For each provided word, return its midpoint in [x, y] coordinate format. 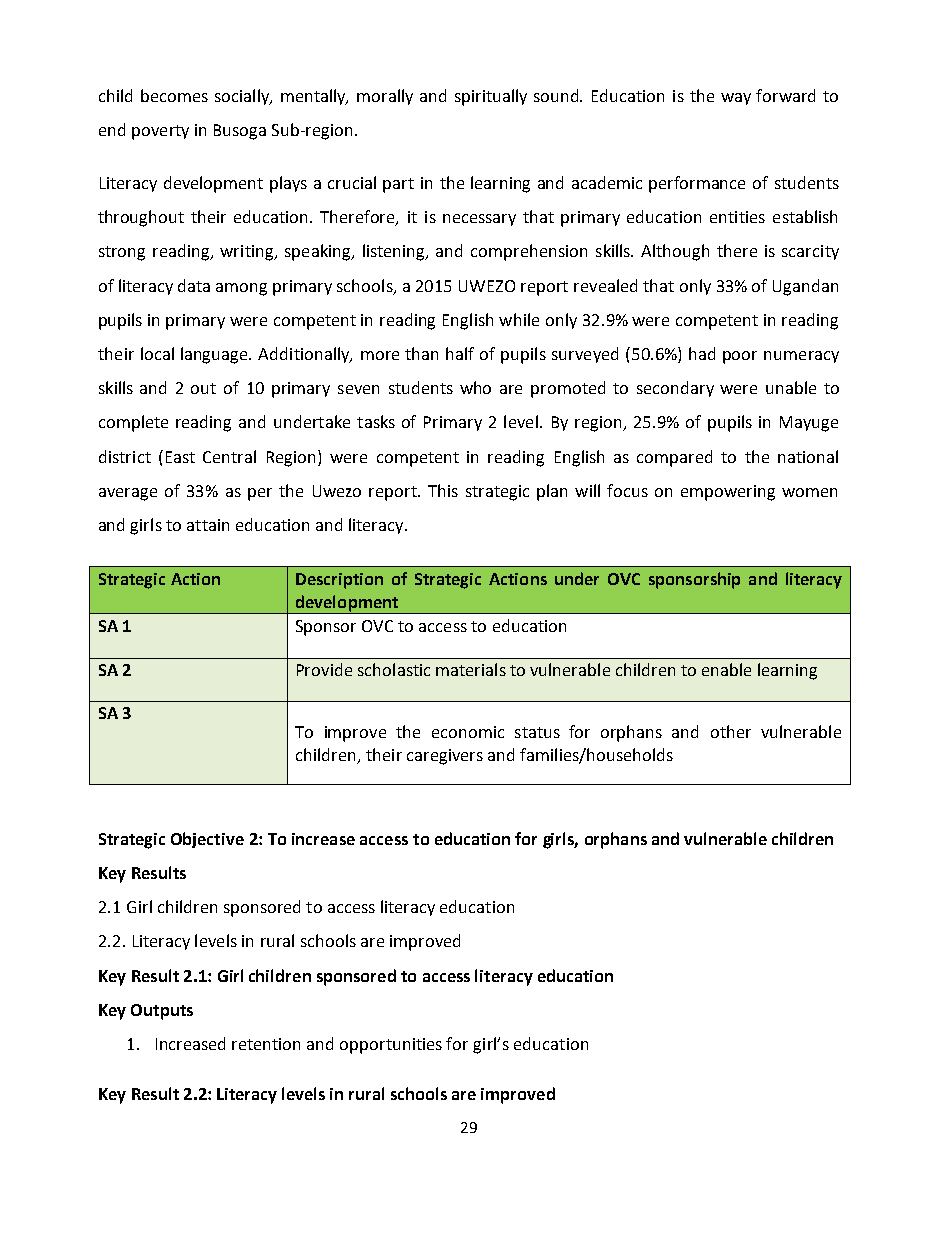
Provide [324, 669]
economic [468, 732]
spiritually [491, 97]
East [180, 457]
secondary [675, 389]
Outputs [162, 1012]
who [475, 387]
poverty [160, 132]
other [731, 731]
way [736, 99]
